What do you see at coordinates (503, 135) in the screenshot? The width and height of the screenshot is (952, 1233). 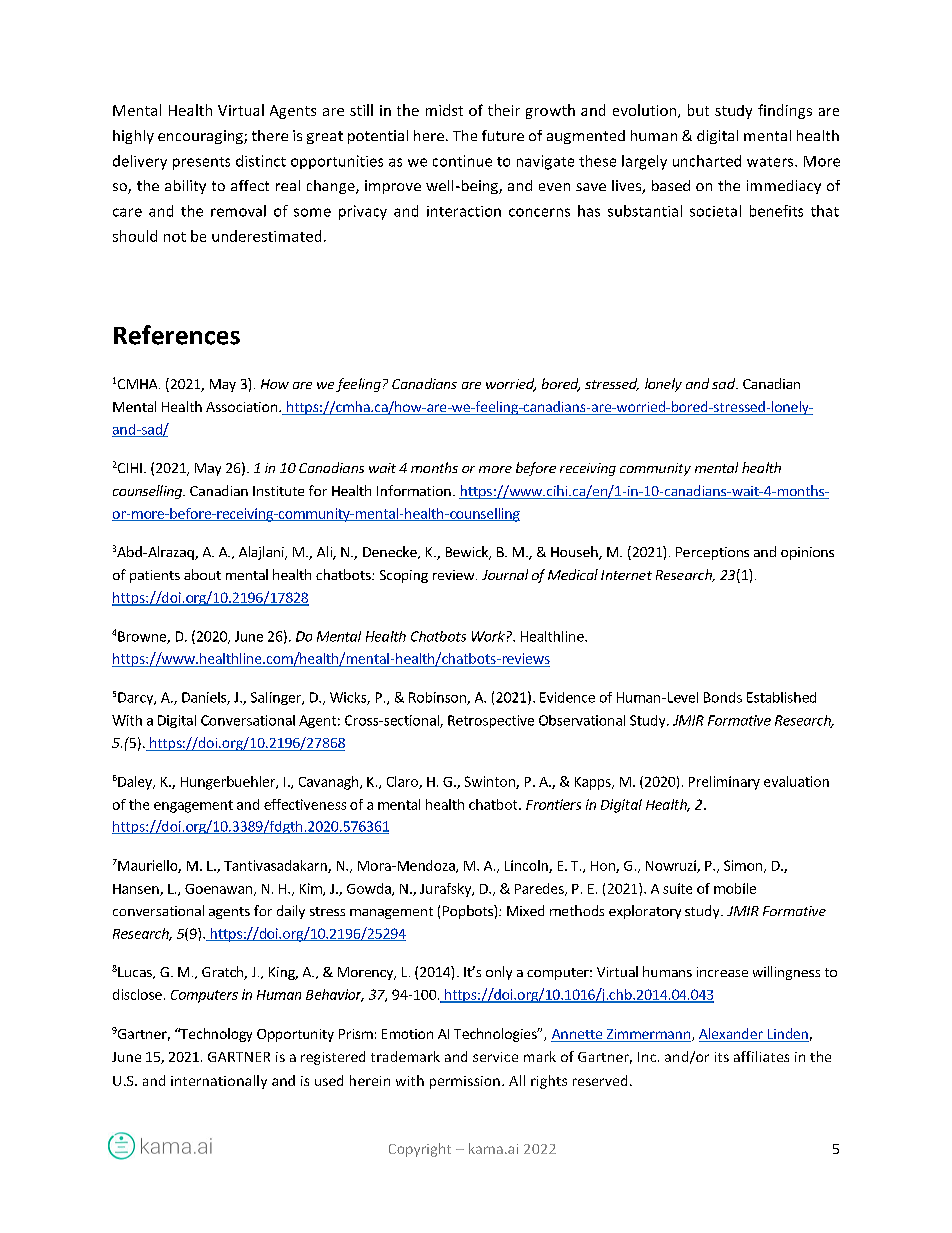 I see `future` at bounding box center [503, 135].
